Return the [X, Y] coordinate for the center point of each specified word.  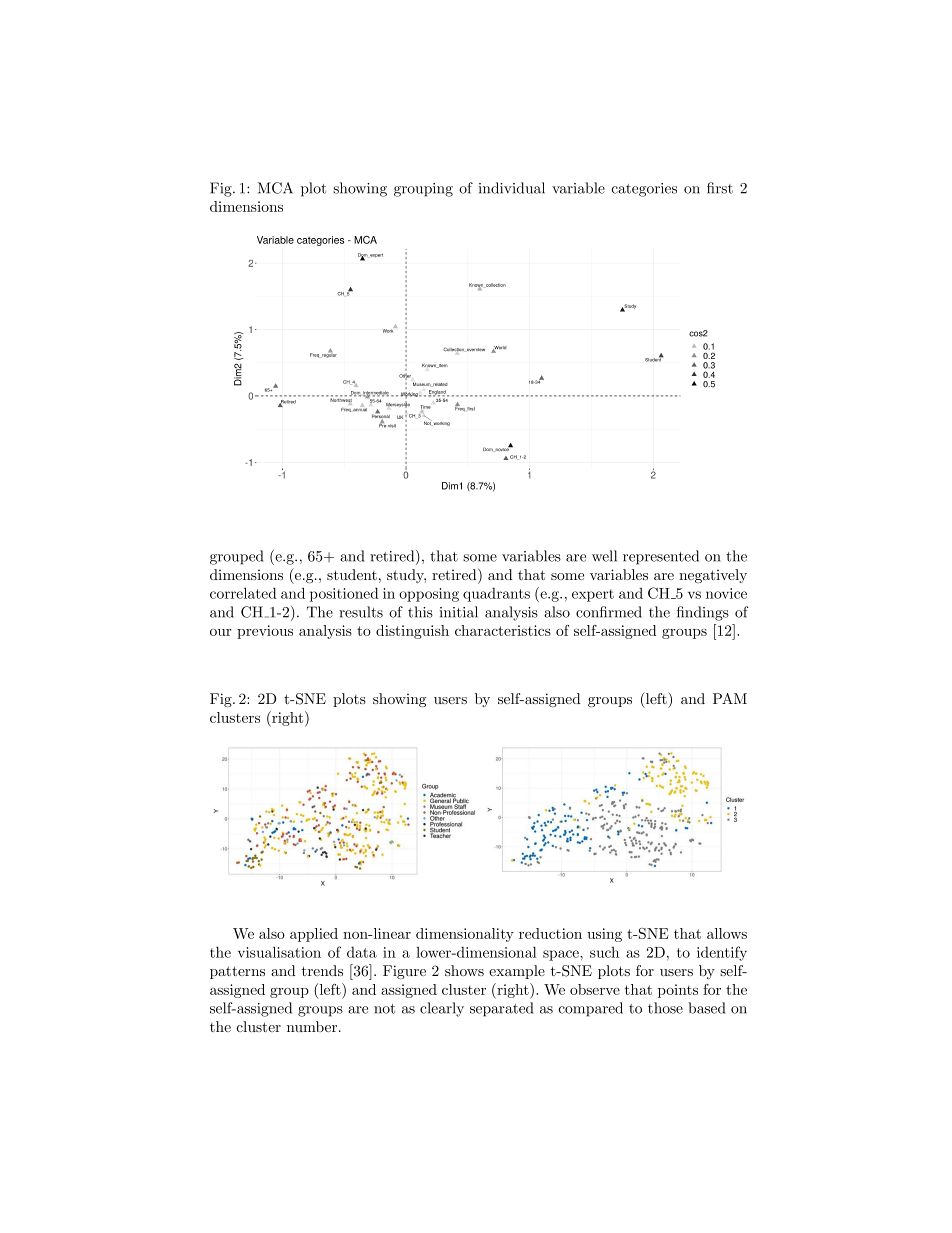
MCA [275, 188]
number [313, 1026]
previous [265, 632]
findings [703, 613]
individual [511, 188]
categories [644, 190]
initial [458, 612]
